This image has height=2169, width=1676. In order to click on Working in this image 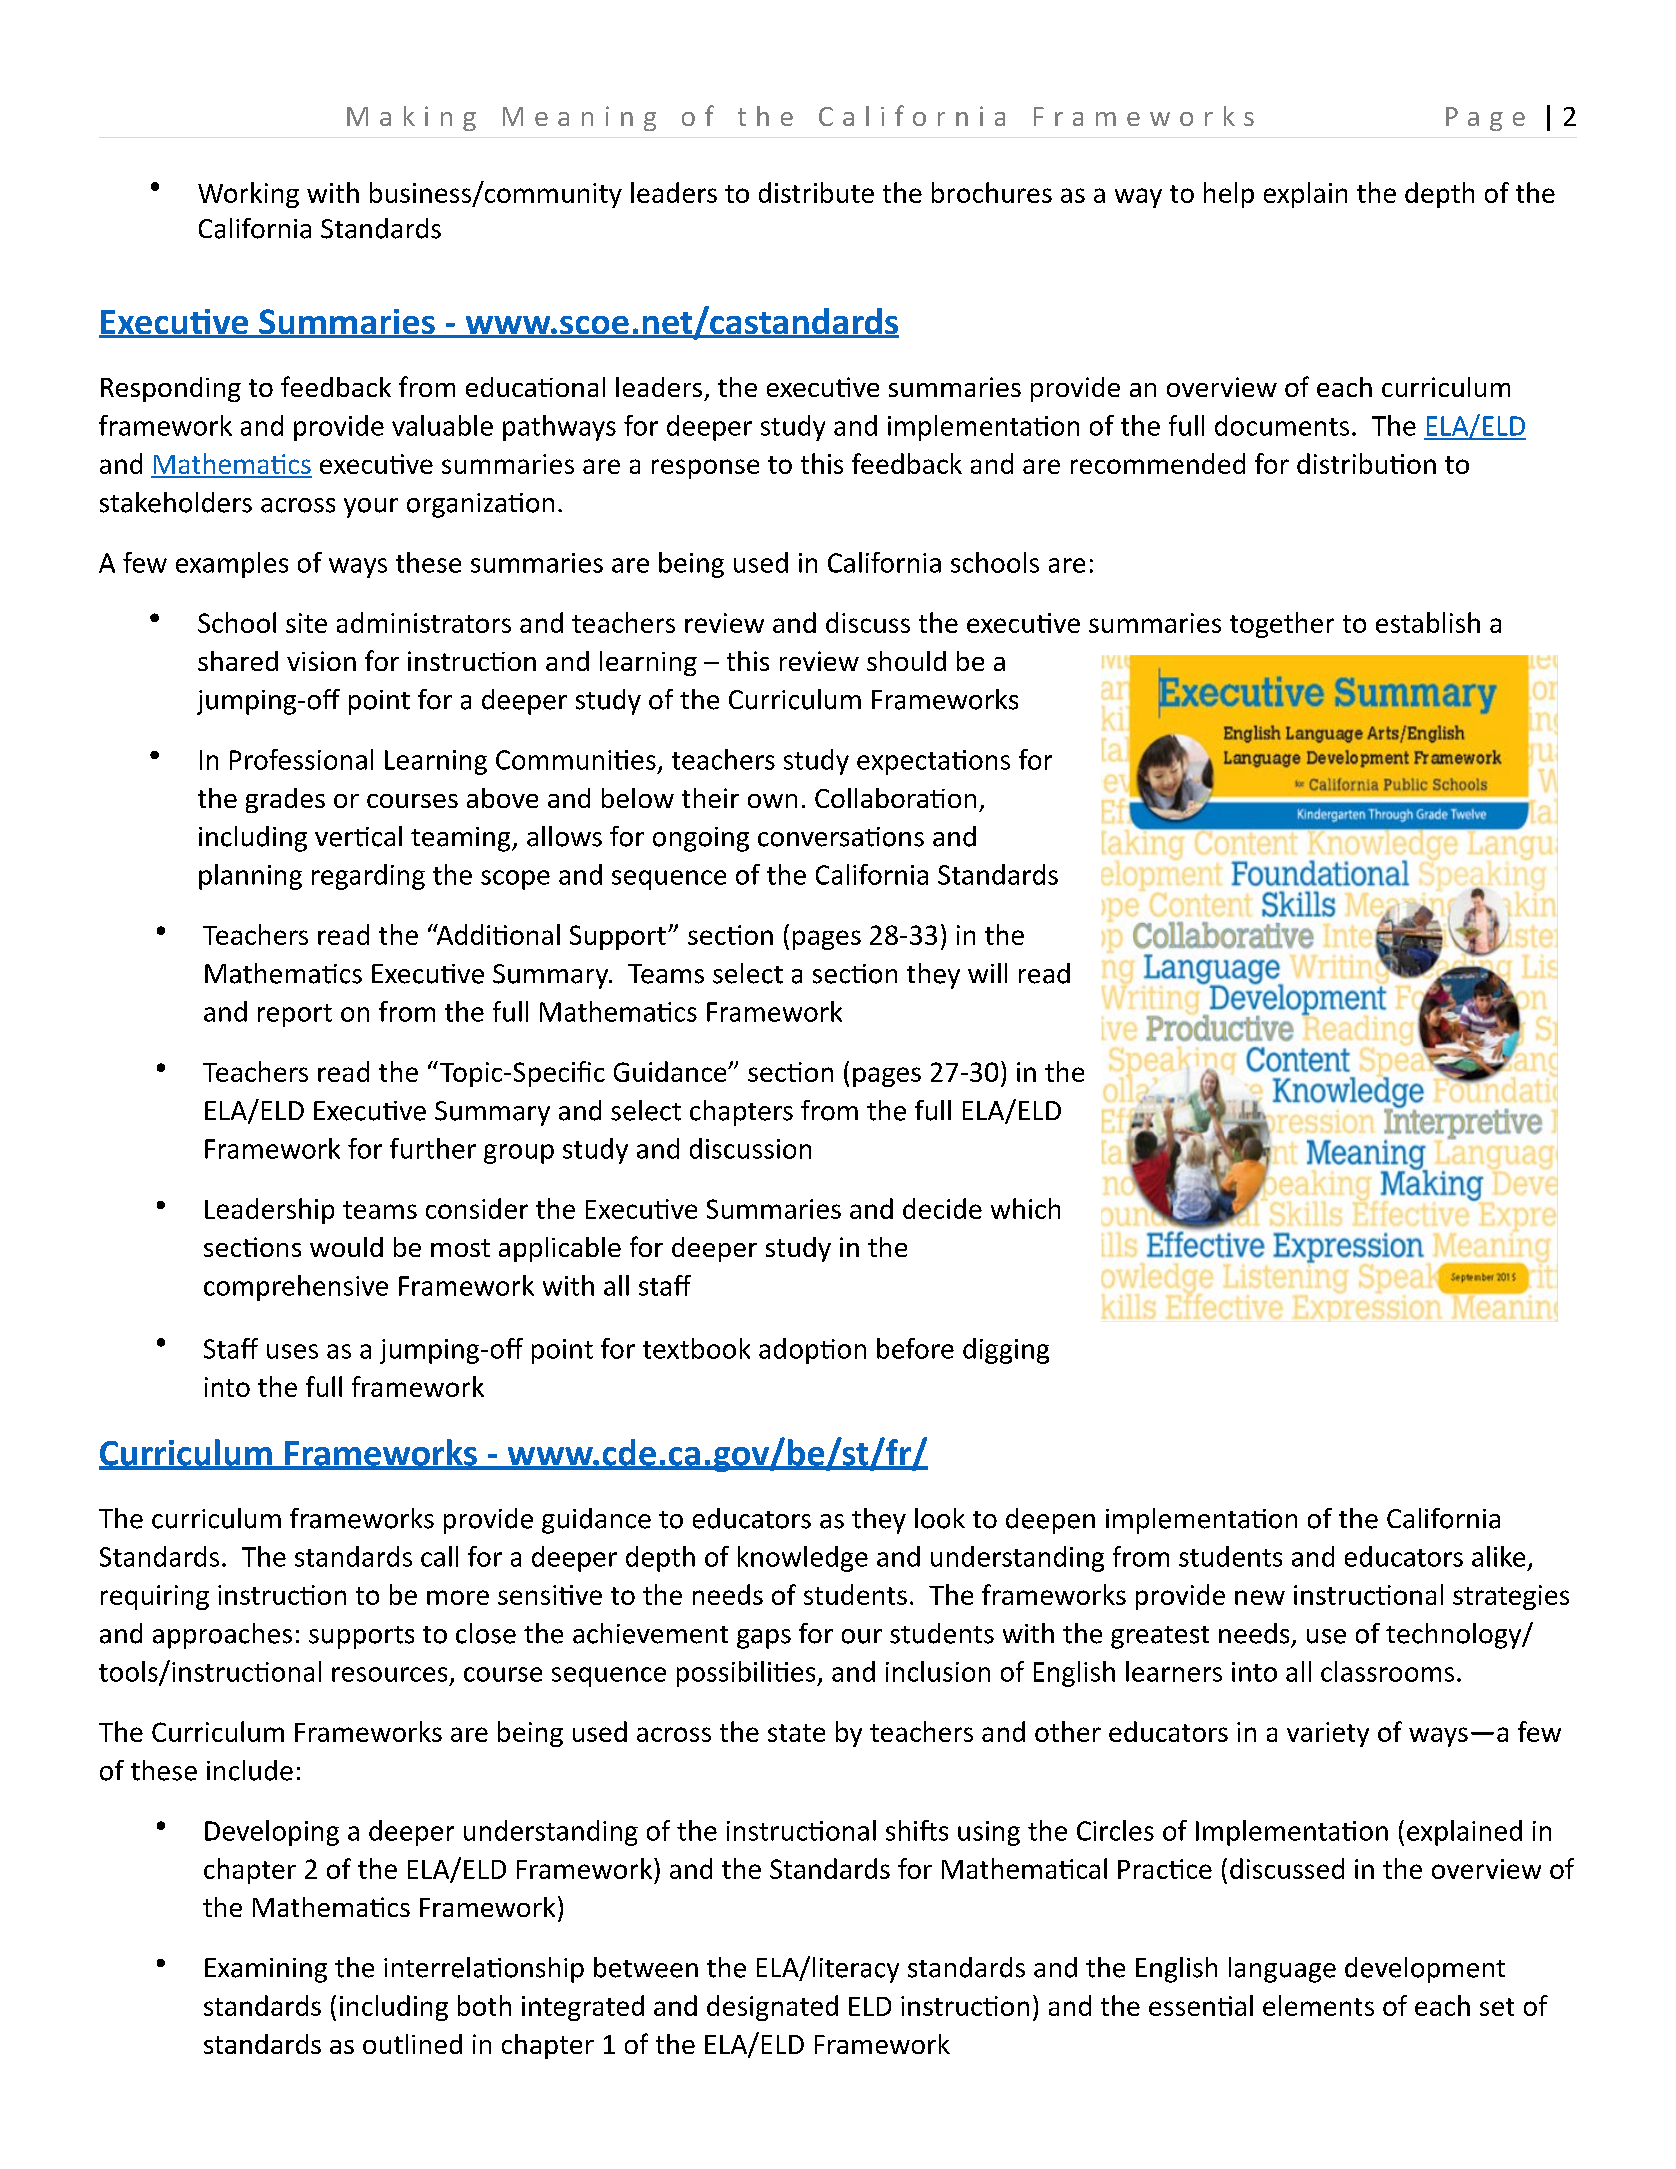, I will do `click(248, 195)`.
